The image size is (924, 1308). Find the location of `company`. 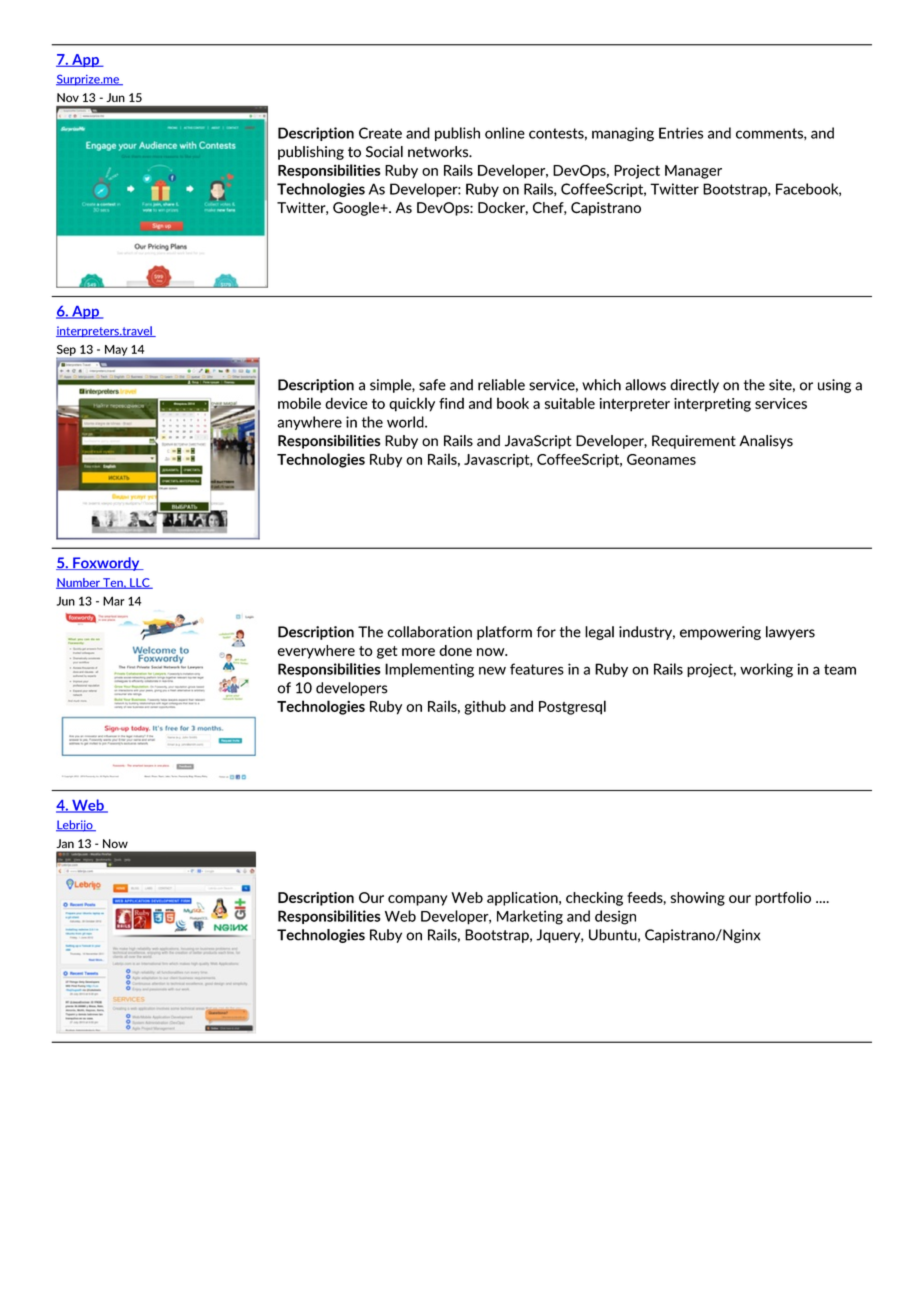

company is located at coordinates (418, 900).
